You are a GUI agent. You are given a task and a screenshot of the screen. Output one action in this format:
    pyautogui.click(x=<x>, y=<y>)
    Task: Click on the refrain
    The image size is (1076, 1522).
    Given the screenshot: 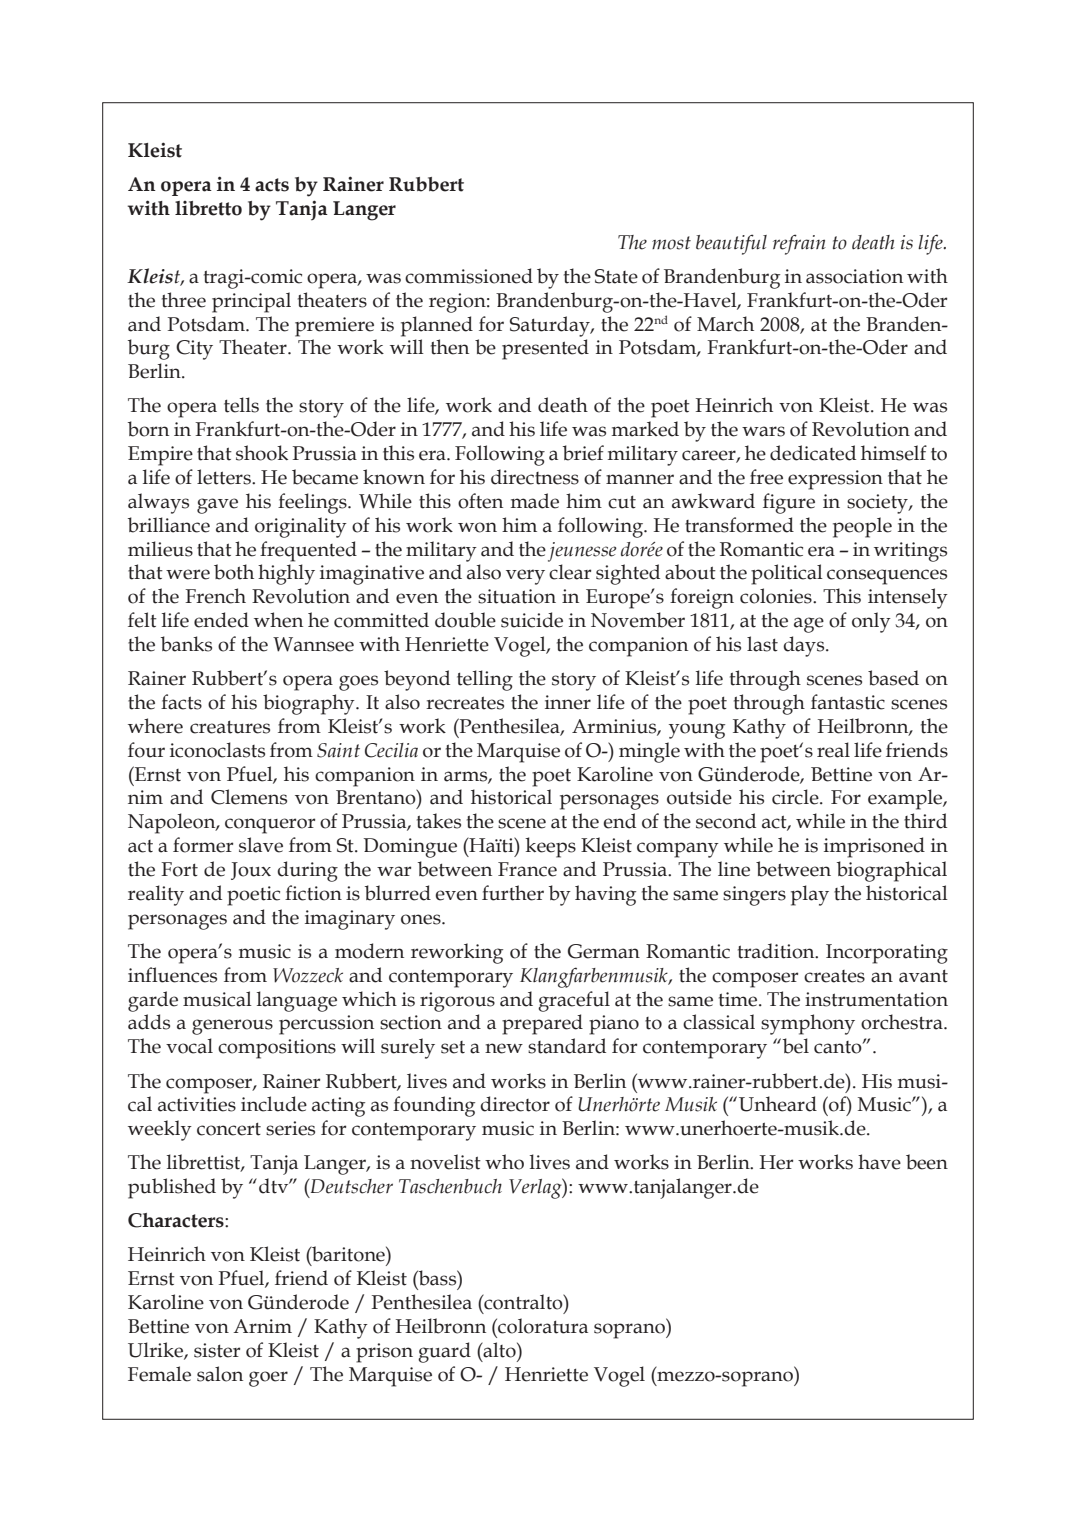 What is the action you would take?
    pyautogui.click(x=799, y=244)
